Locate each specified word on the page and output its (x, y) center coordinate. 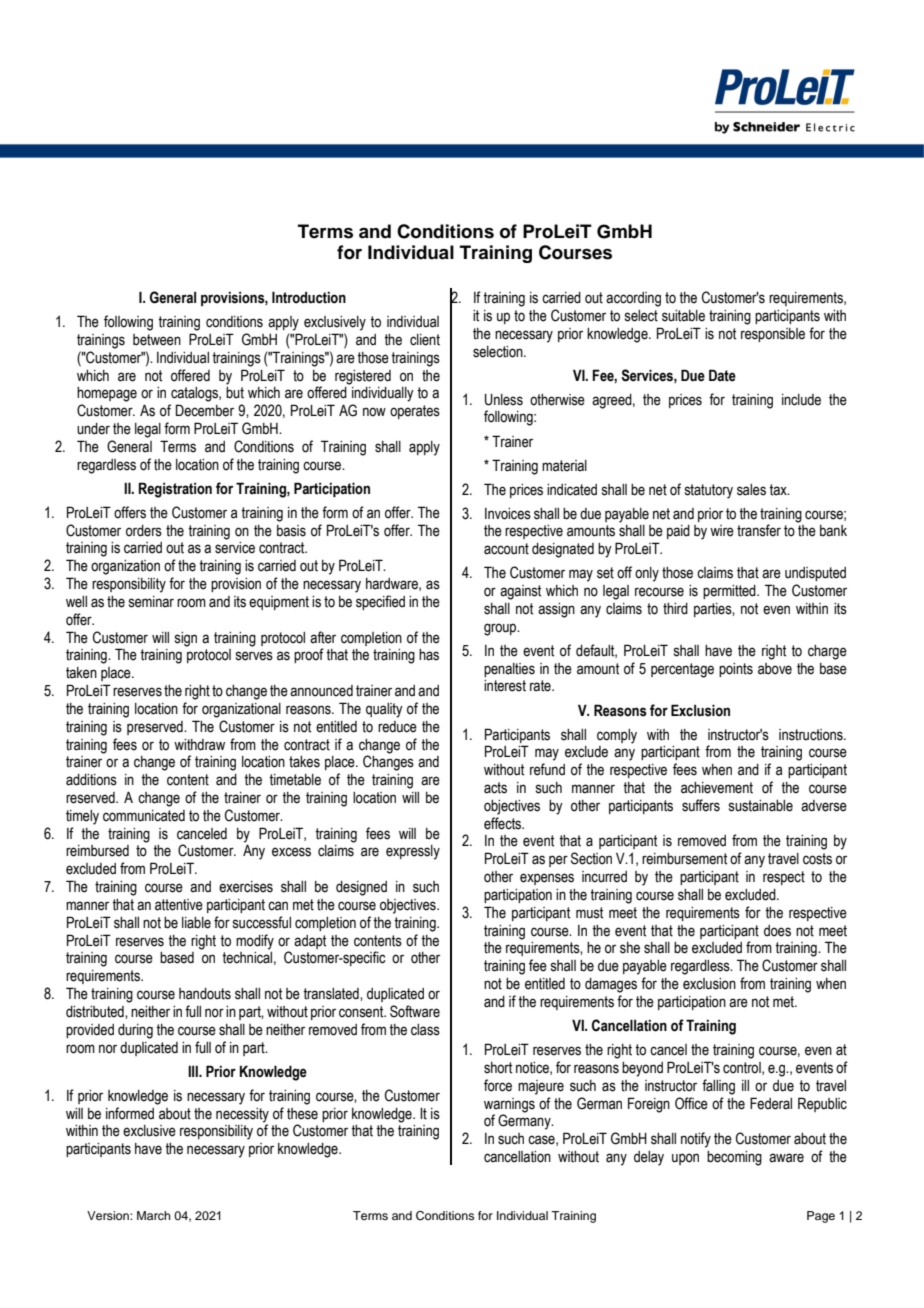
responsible (773, 335)
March (154, 1215)
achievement (717, 788)
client (425, 340)
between (157, 340)
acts (495, 788)
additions (91, 780)
